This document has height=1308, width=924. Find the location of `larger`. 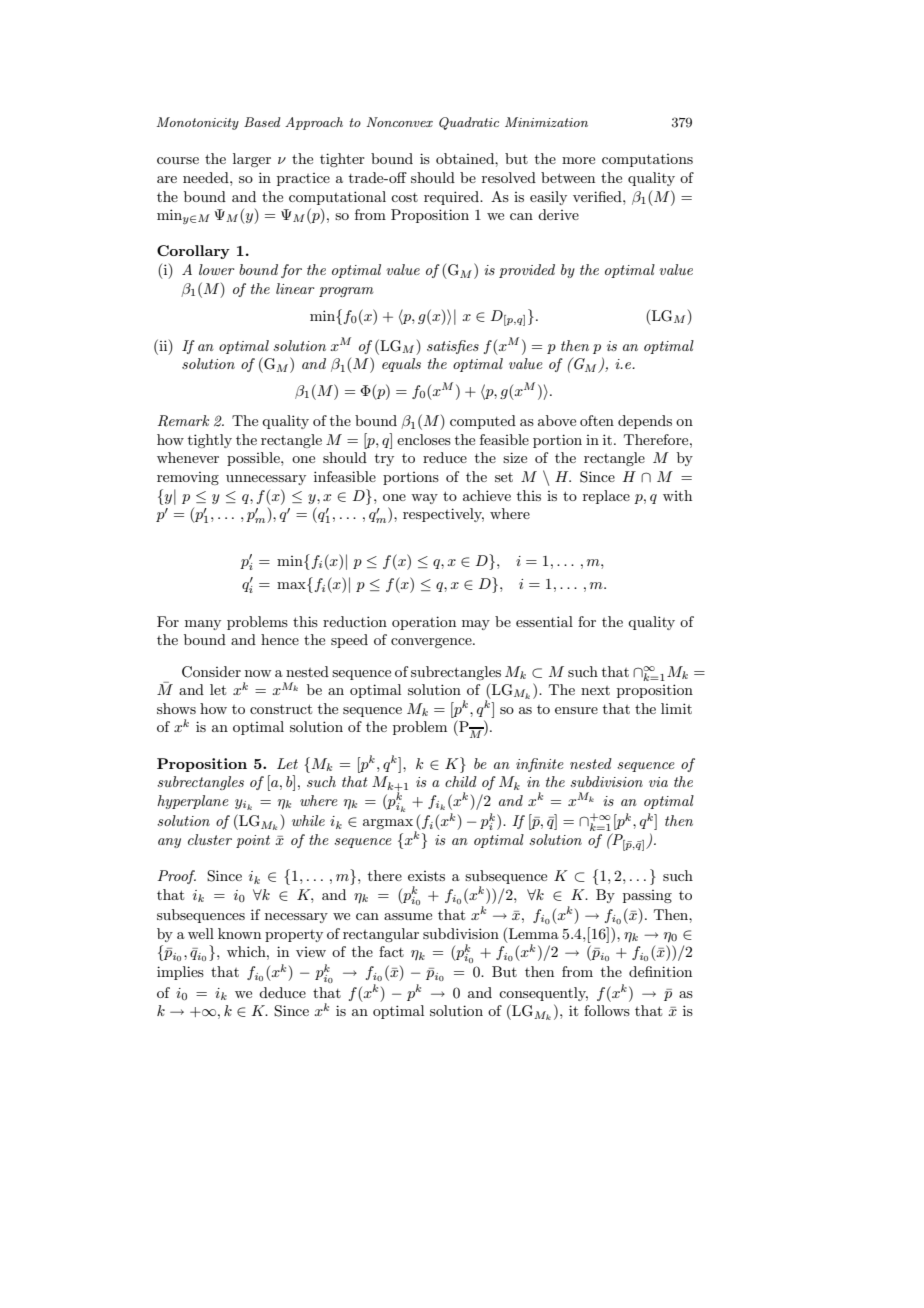

larger is located at coordinates (252, 160).
